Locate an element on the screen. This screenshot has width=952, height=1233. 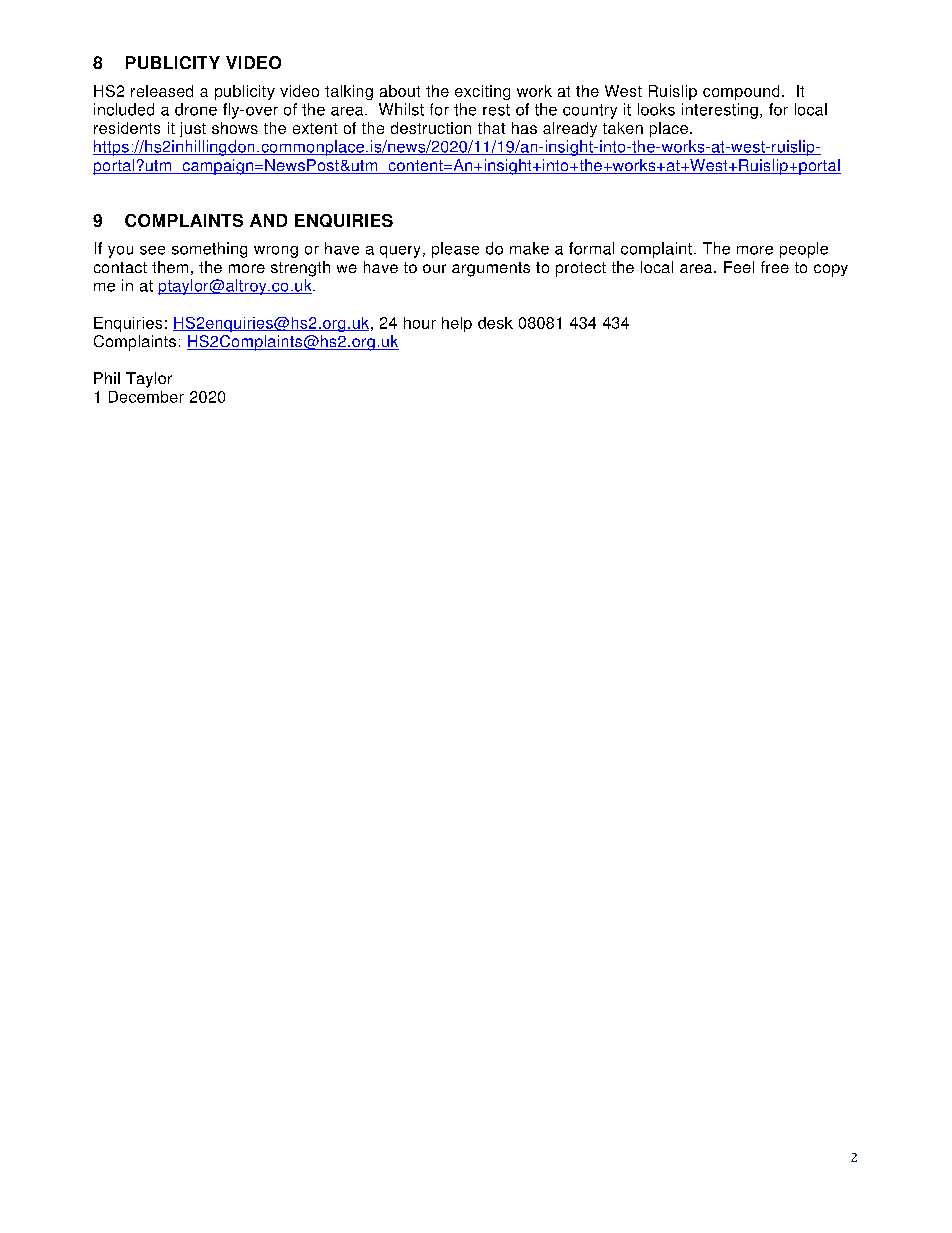
something is located at coordinates (209, 250).
